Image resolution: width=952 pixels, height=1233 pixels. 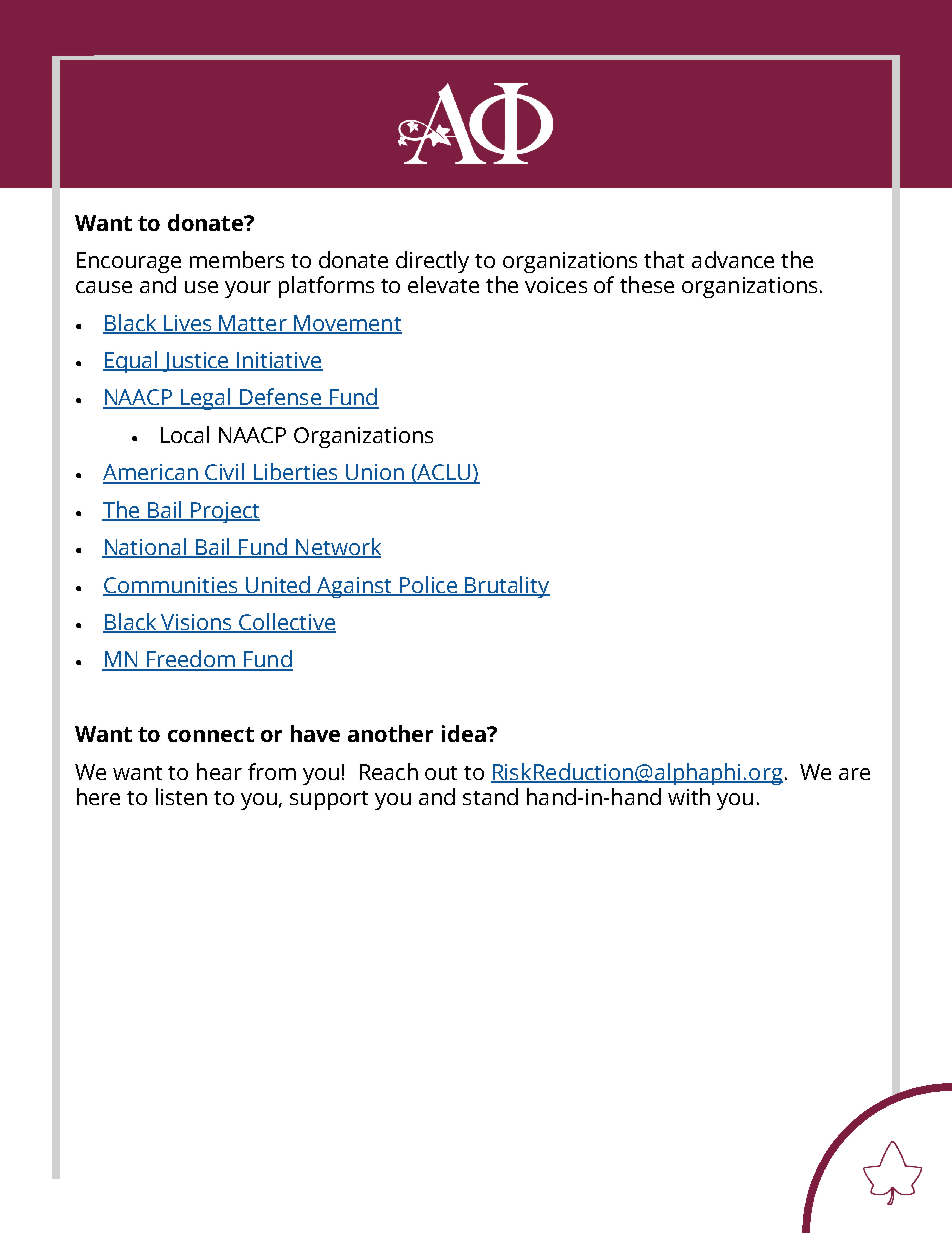 What do you see at coordinates (854, 774) in the screenshot?
I see `are` at bounding box center [854, 774].
